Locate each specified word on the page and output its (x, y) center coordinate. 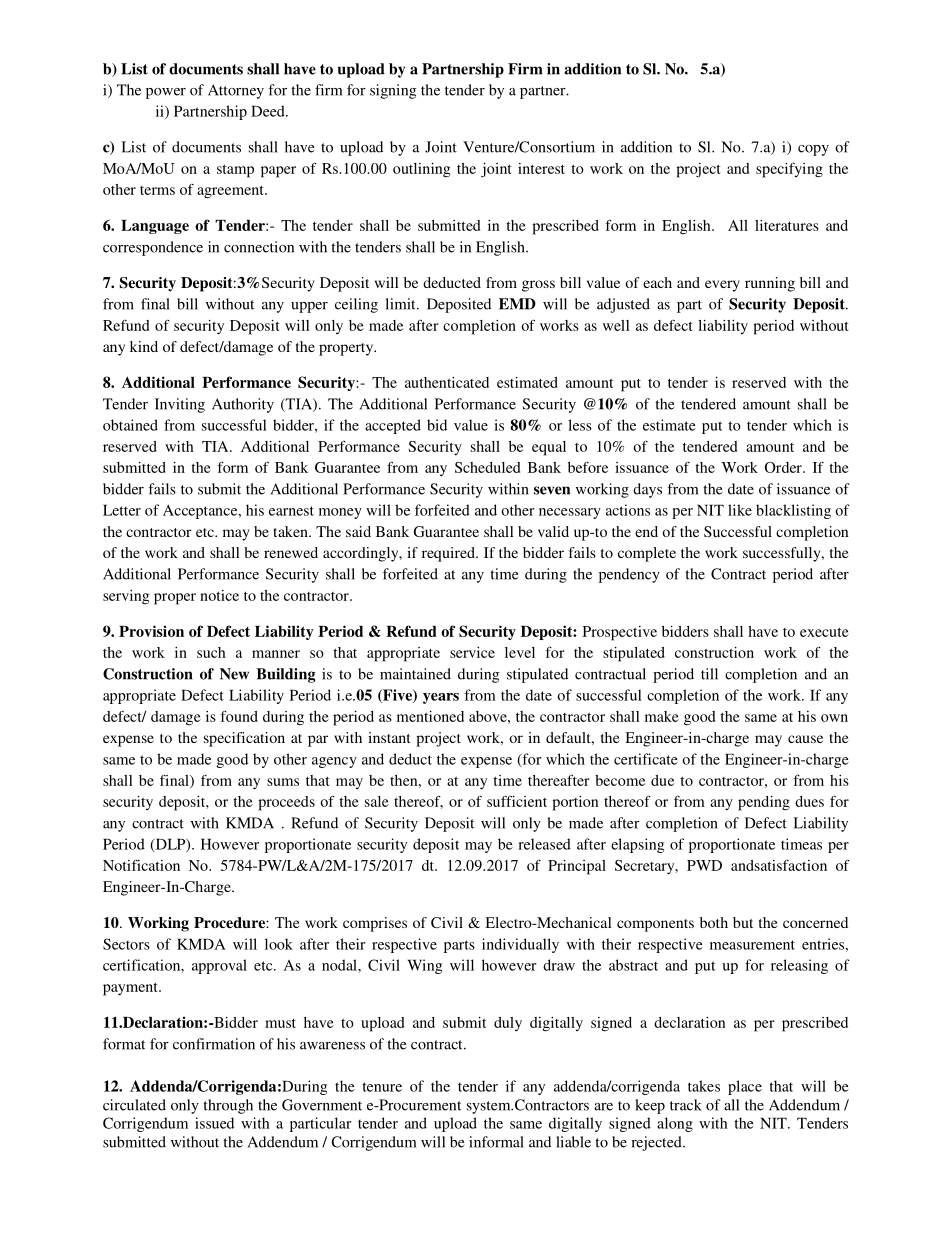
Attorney (236, 91)
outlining (421, 170)
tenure (382, 1087)
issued (214, 1123)
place (745, 1087)
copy (813, 150)
